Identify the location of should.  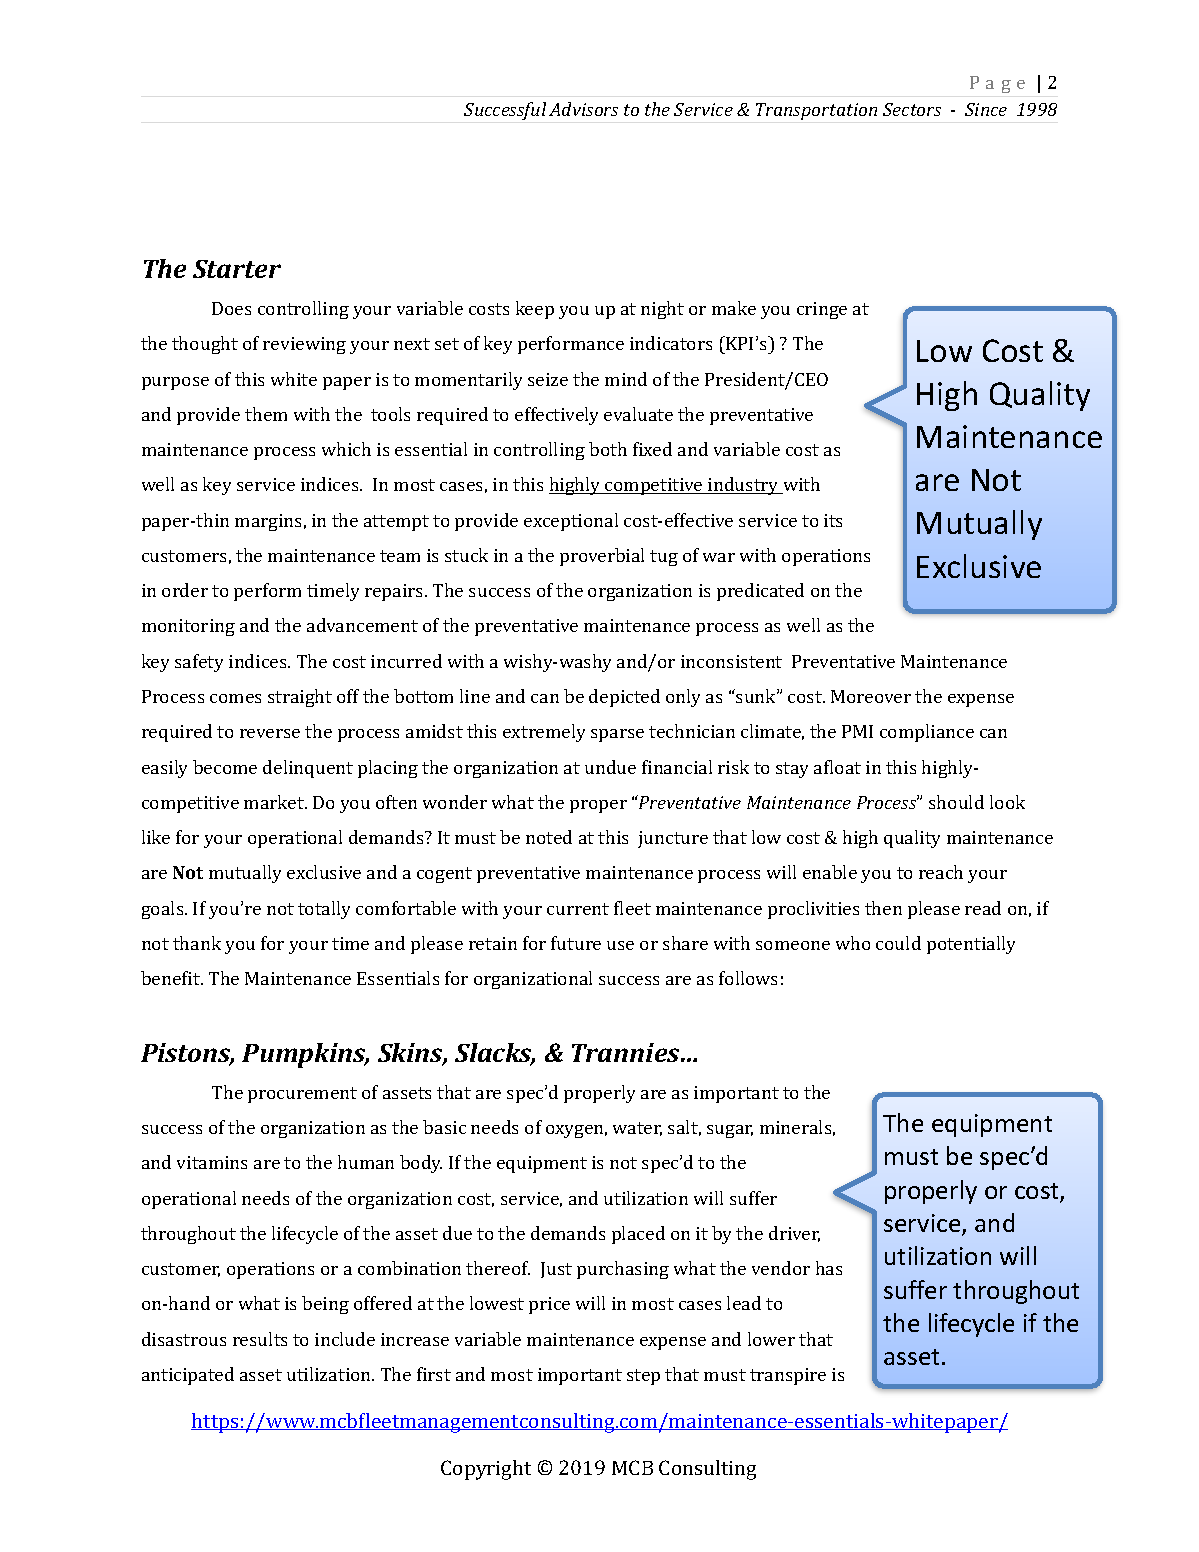
(956, 802).
